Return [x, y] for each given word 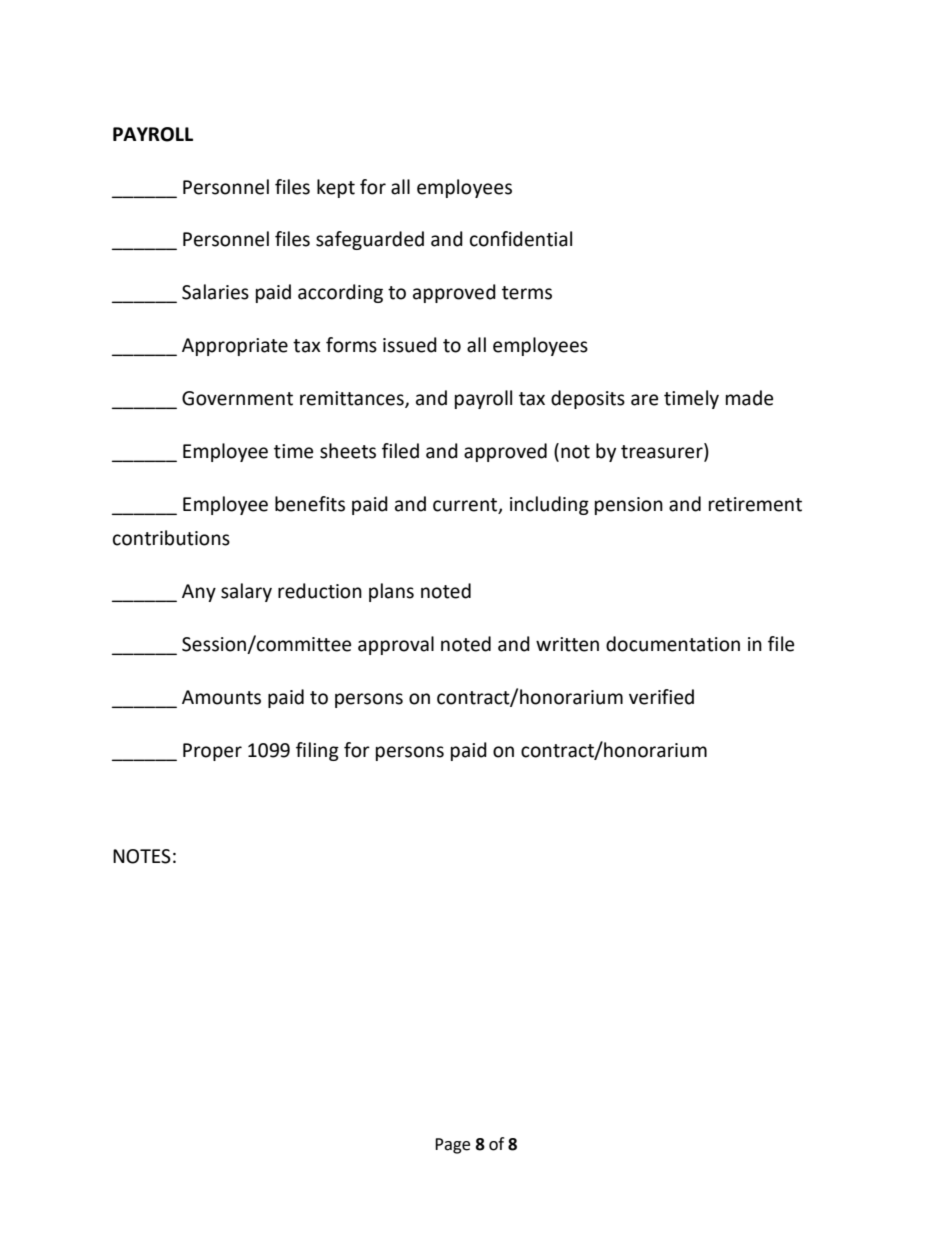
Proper [212, 752]
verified [661, 697]
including [549, 505]
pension [629, 506]
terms [527, 293]
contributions [171, 538]
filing [317, 751]
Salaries [215, 292]
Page [452, 1146]
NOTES [142, 856]
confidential [521, 239]
